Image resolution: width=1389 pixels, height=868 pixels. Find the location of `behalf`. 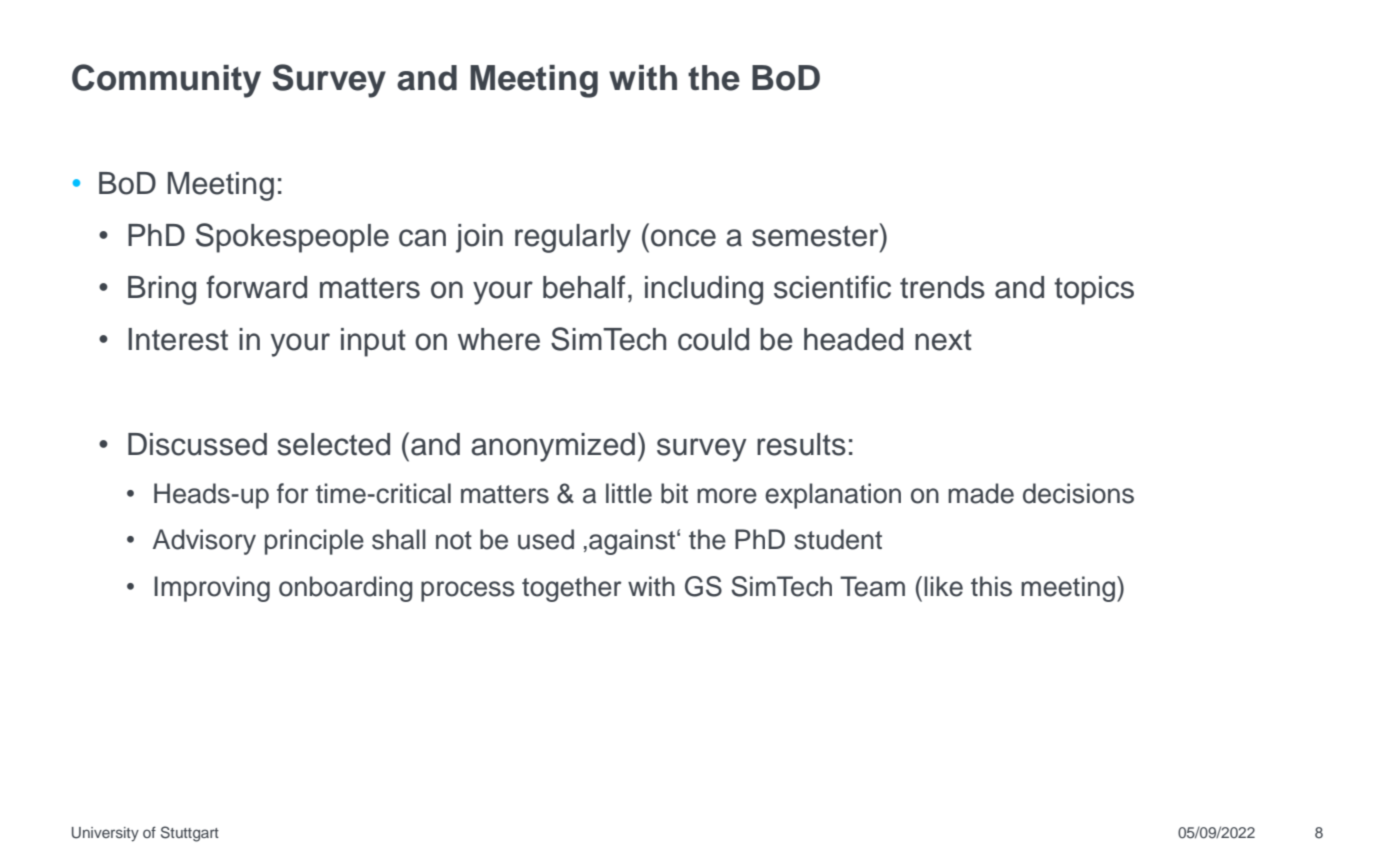

behalf is located at coordinates (584, 287).
